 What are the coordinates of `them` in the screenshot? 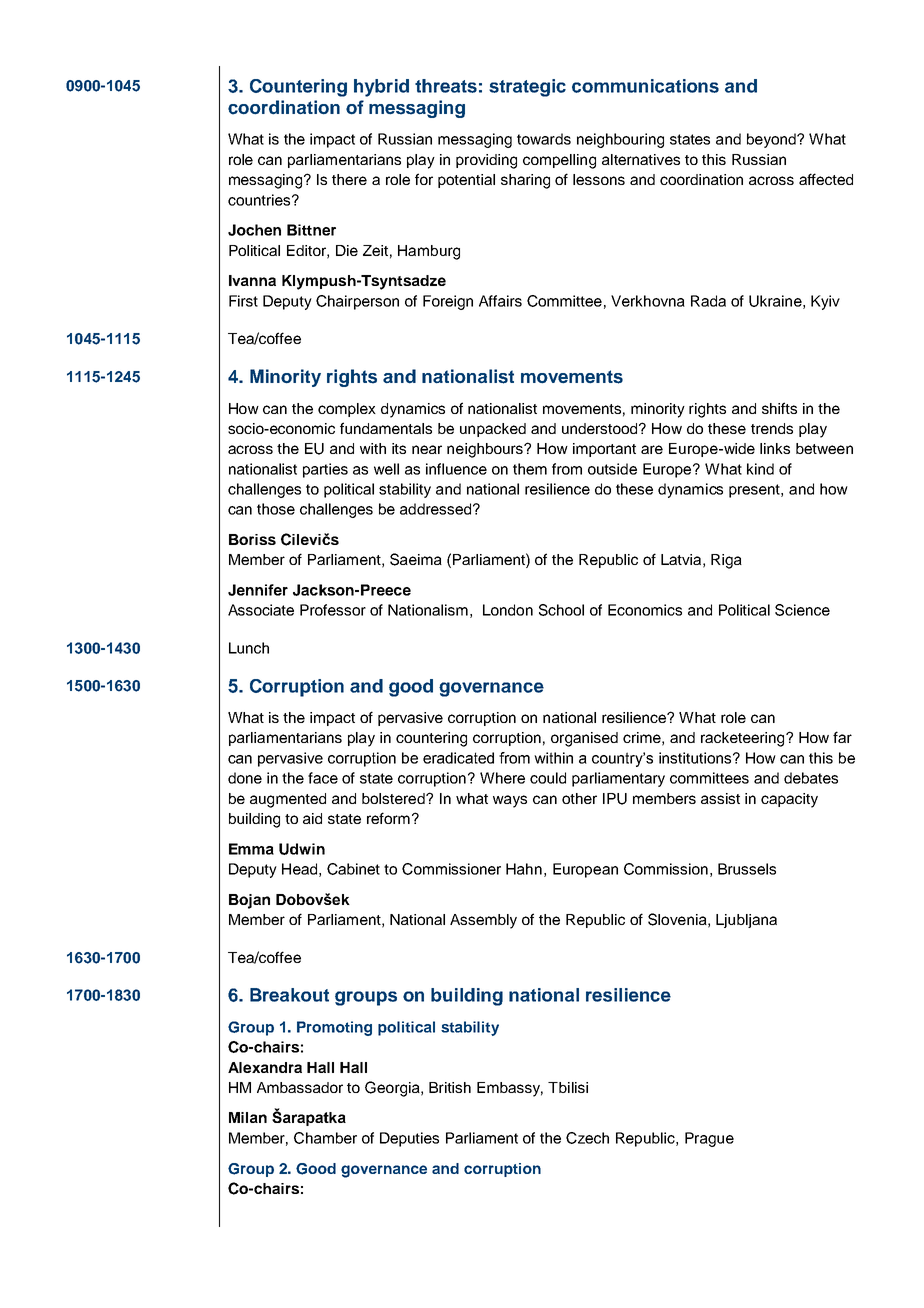 It's located at (530, 469).
